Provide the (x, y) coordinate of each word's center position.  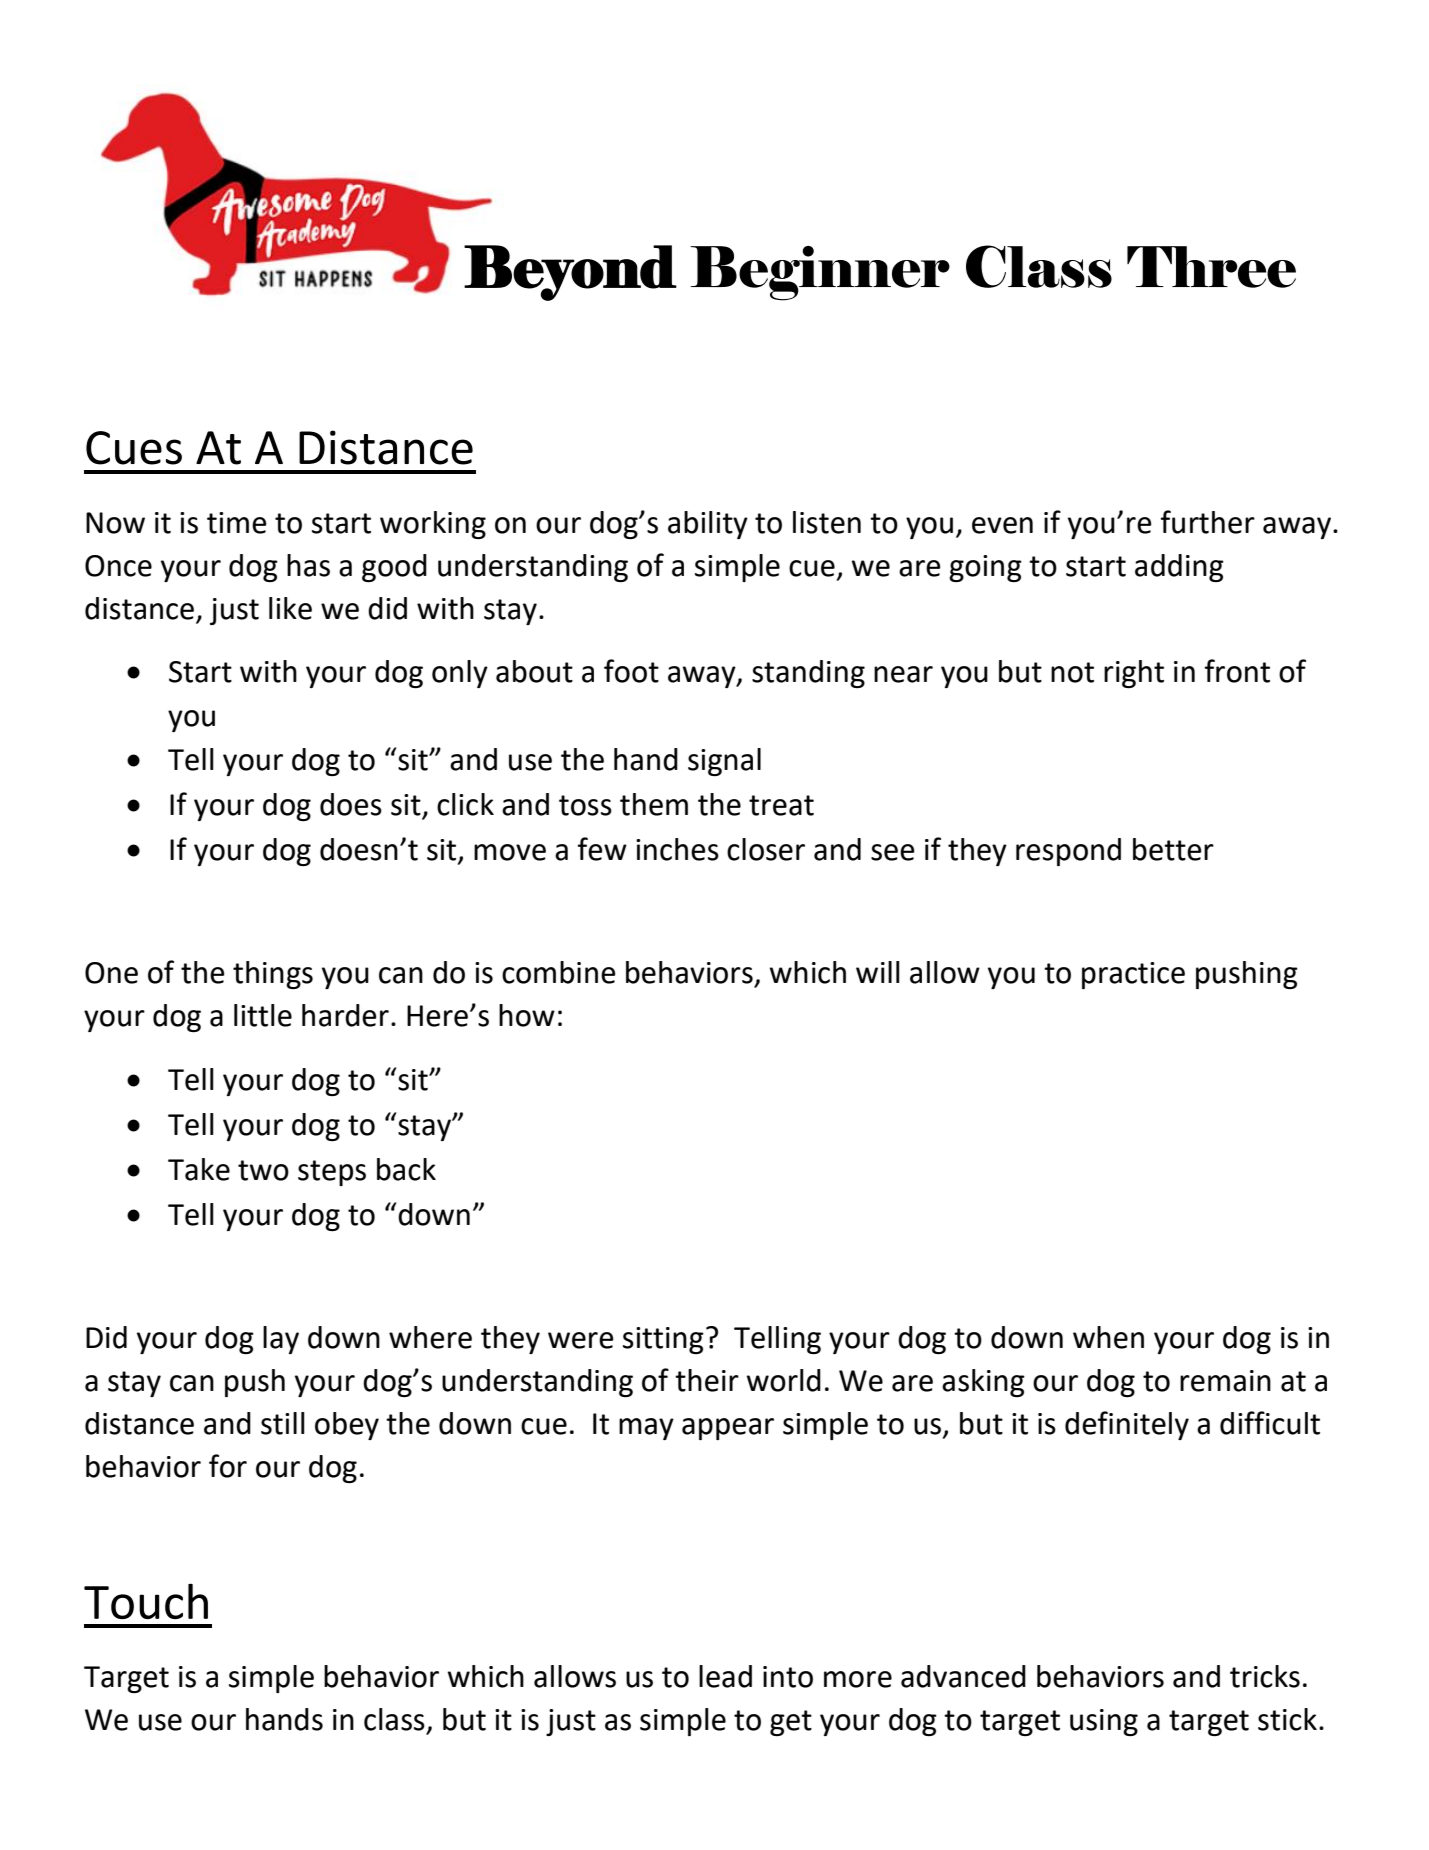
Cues (134, 448)
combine (559, 972)
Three (1211, 267)
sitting (663, 1340)
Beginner (820, 273)
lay (281, 1340)
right (1134, 674)
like (290, 608)
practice (1133, 975)
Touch (146, 1601)
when (1108, 1337)
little (263, 1015)
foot (631, 671)
